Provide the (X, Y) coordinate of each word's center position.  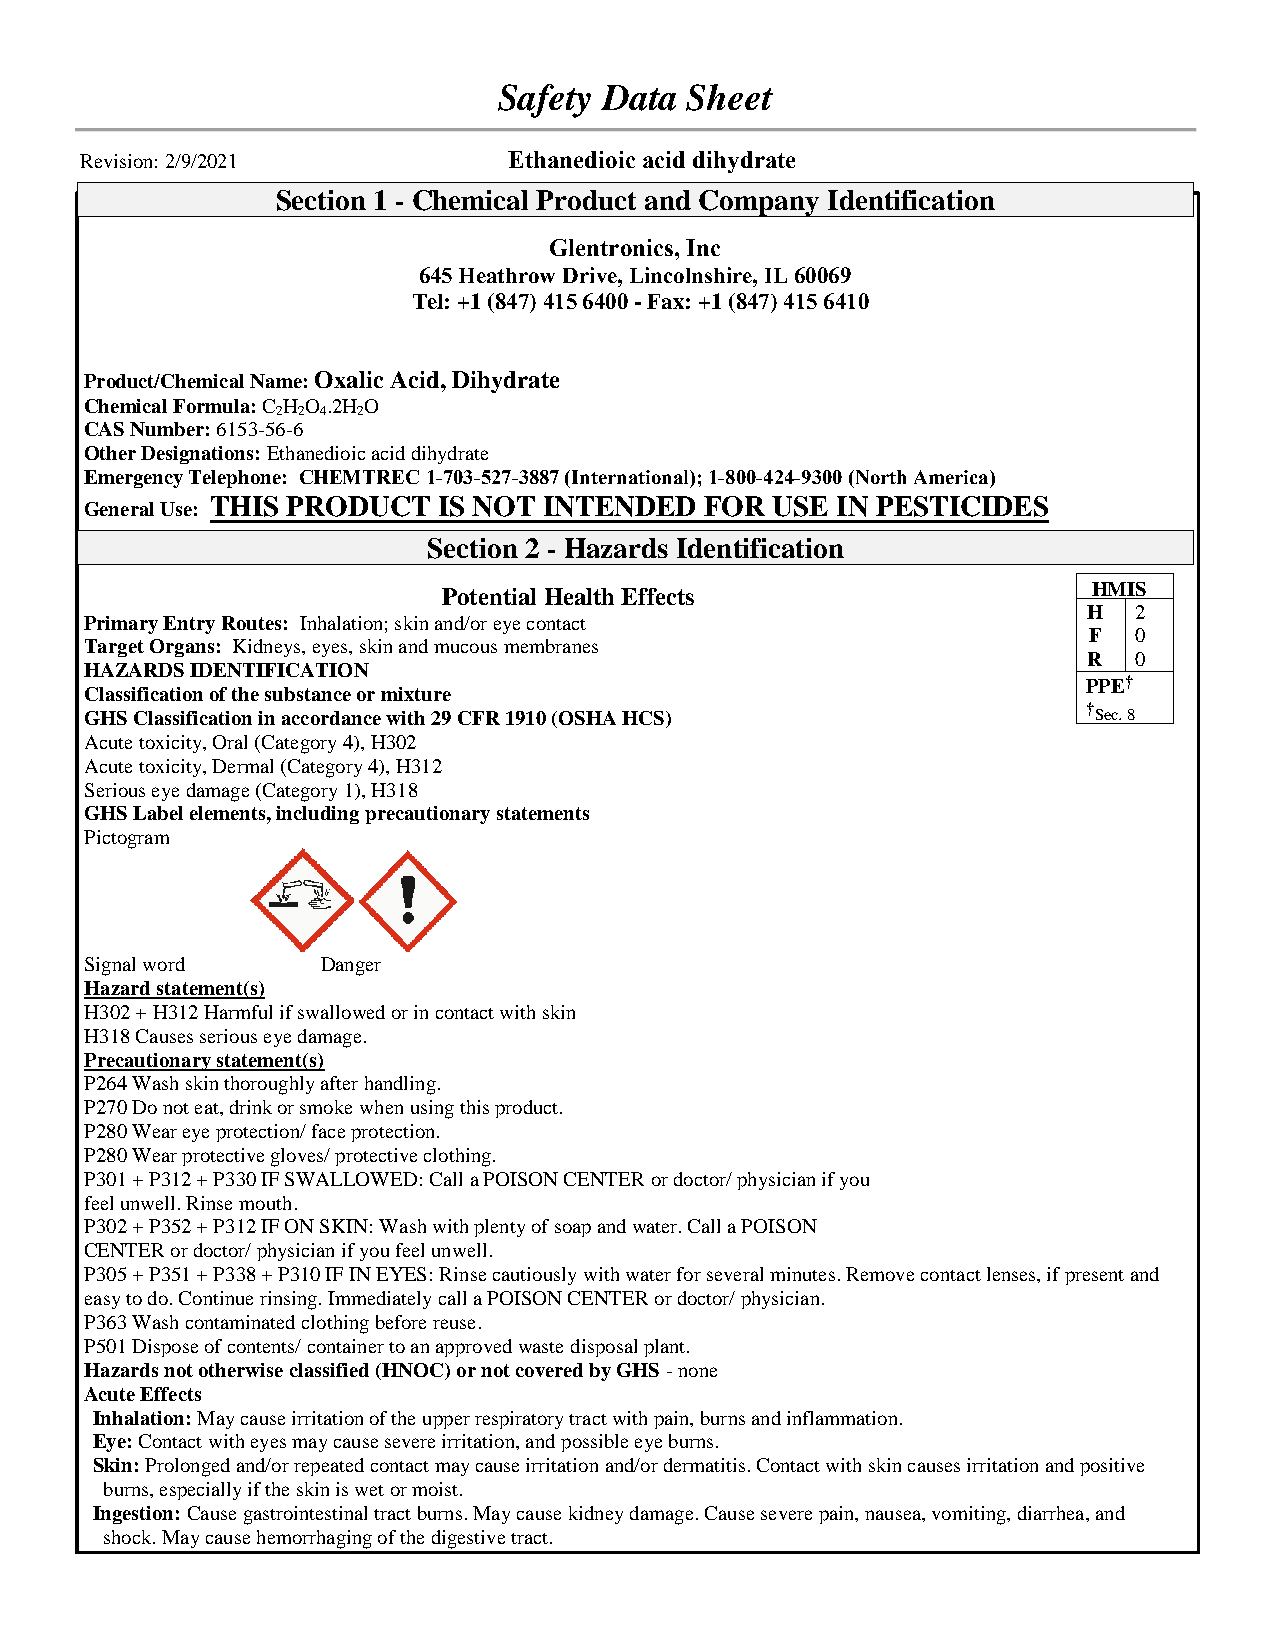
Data (638, 98)
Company (760, 203)
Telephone (235, 479)
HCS (643, 718)
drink (251, 1107)
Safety (544, 101)
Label (158, 813)
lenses (1012, 1274)
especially (200, 1491)
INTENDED (619, 506)
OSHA (587, 718)
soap (573, 1230)
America (952, 477)
